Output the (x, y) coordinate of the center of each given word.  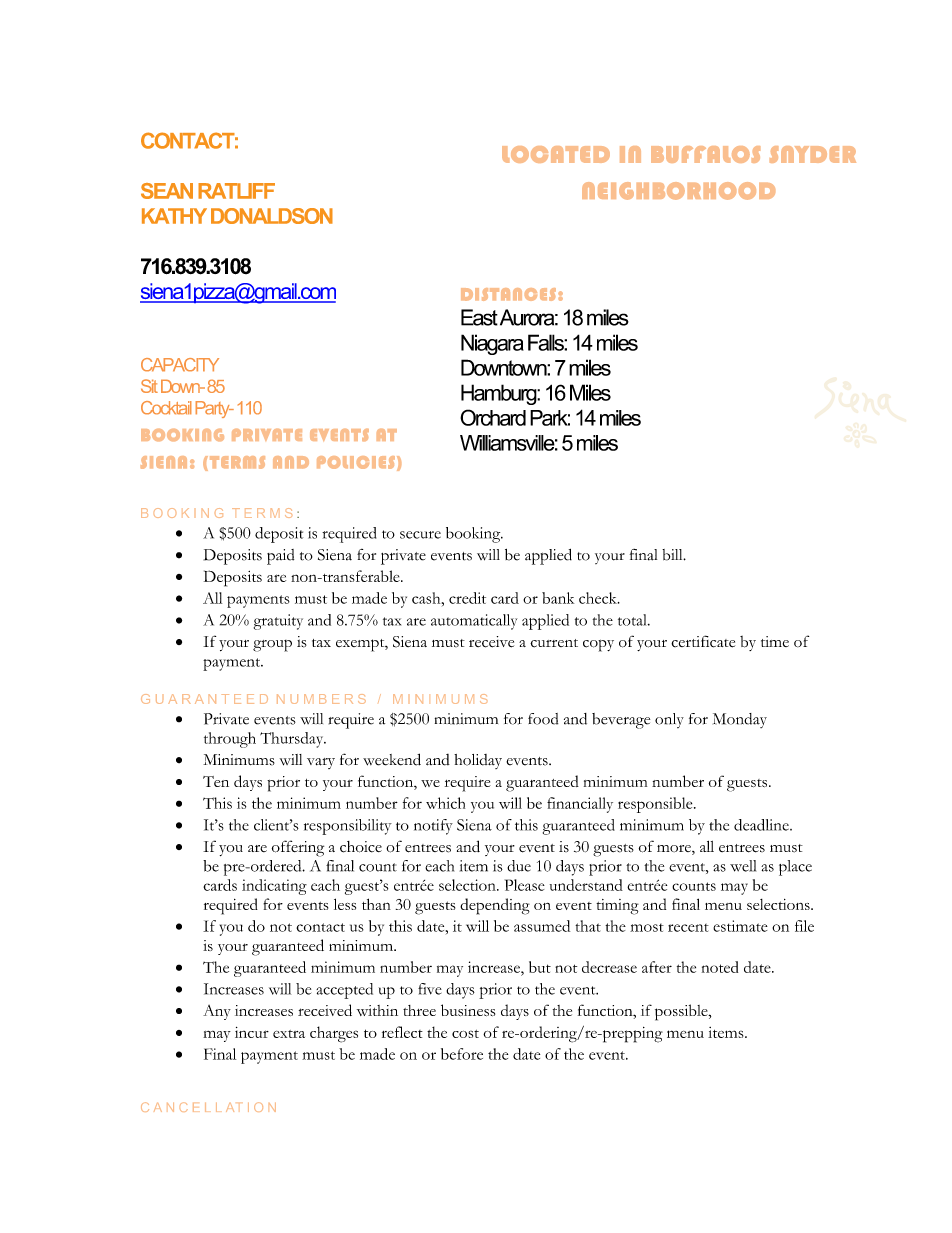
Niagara (492, 344)
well (743, 866)
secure (420, 535)
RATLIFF (236, 191)
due (519, 866)
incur (252, 1032)
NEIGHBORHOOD (678, 191)
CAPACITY (180, 365)
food (543, 719)
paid (280, 557)
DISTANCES (508, 294)
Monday (740, 720)
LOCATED (556, 154)
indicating (274, 887)
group (272, 646)
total (633, 620)
